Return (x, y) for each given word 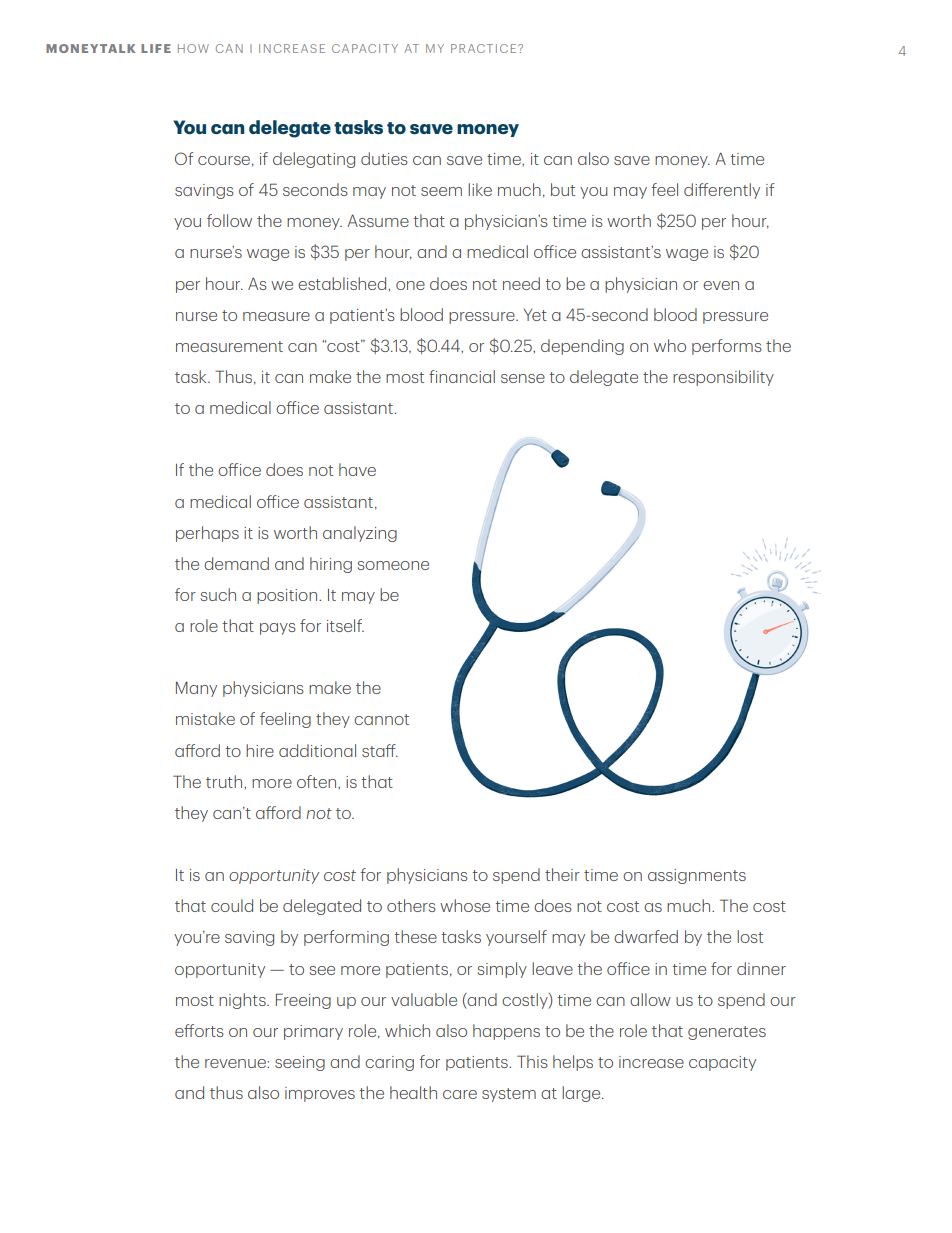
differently (722, 191)
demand (236, 563)
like (480, 189)
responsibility (723, 378)
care (460, 1094)
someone (393, 565)
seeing (300, 1063)
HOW (193, 48)
